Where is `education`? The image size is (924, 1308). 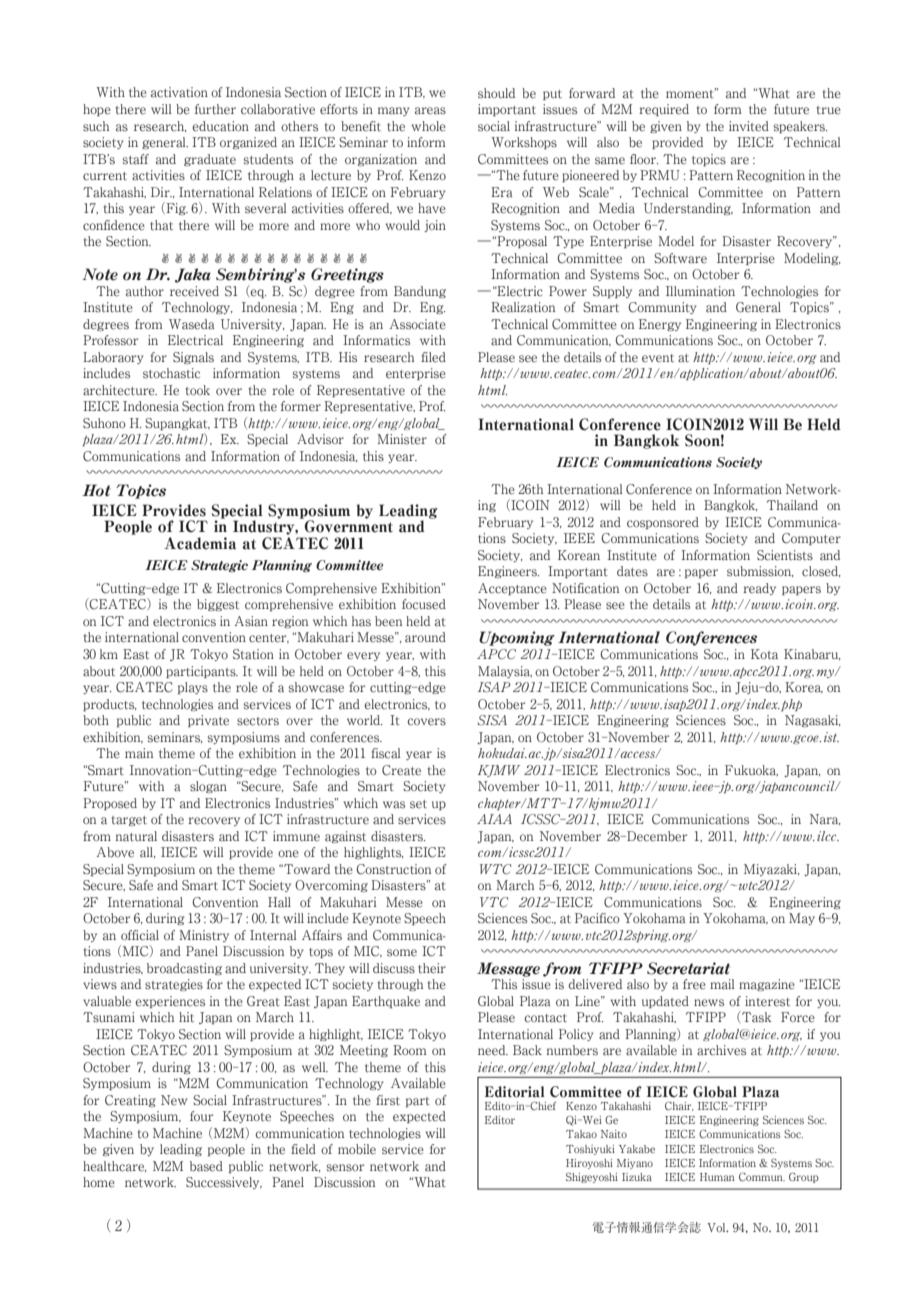 education is located at coordinates (220, 126).
